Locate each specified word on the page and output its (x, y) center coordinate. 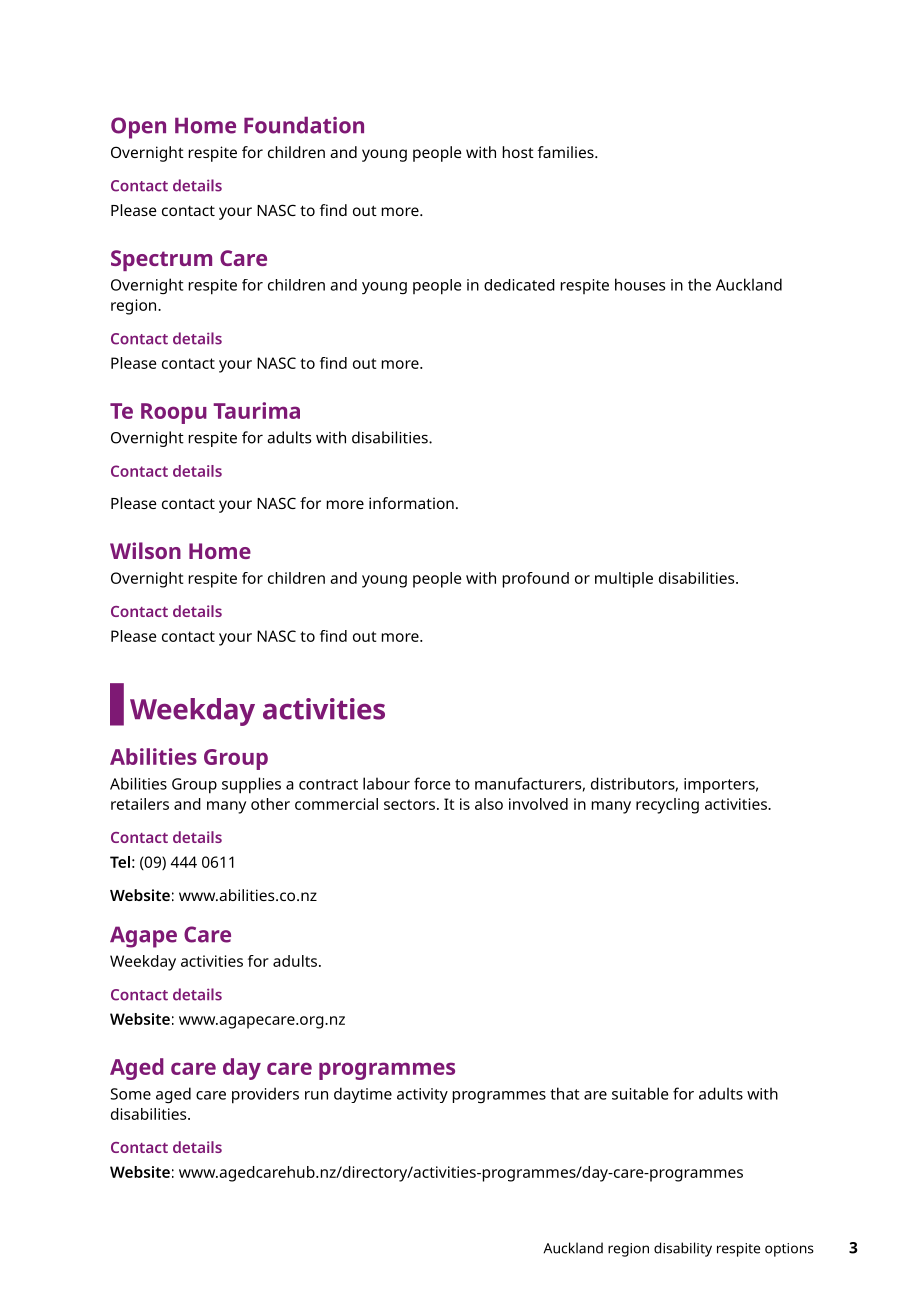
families (567, 152)
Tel (120, 862)
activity (422, 1095)
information (411, 503)
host (518, 152)
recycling (667, 806)
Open (138, 128)
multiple (624, 580)
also (489, 804)
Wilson (145, 550)
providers (265, 1095)
